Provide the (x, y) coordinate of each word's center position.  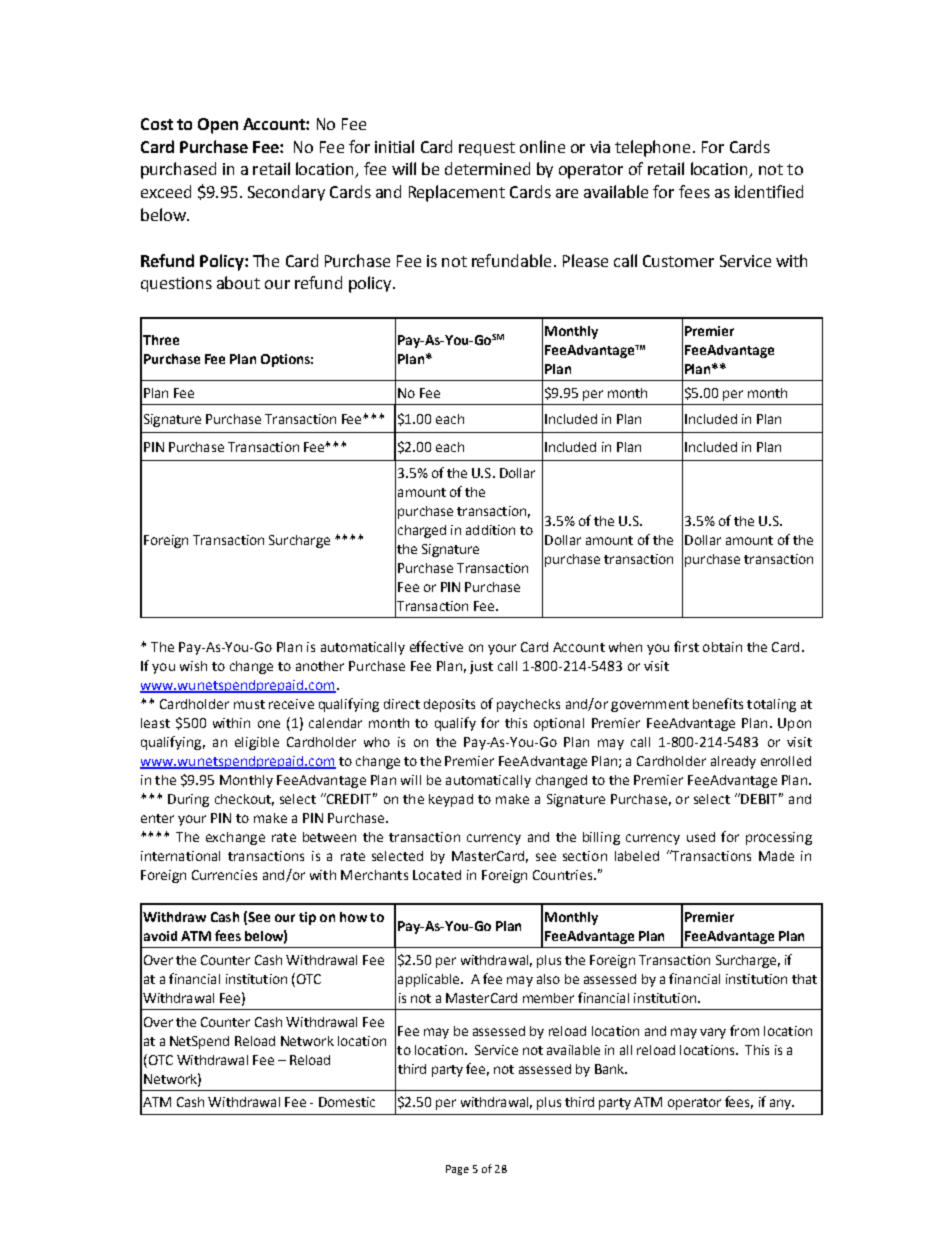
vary (713, 1033)
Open (218, 126)
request (487, 149)
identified (769, 191)
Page (457, 1170)
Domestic (347, 1102)
